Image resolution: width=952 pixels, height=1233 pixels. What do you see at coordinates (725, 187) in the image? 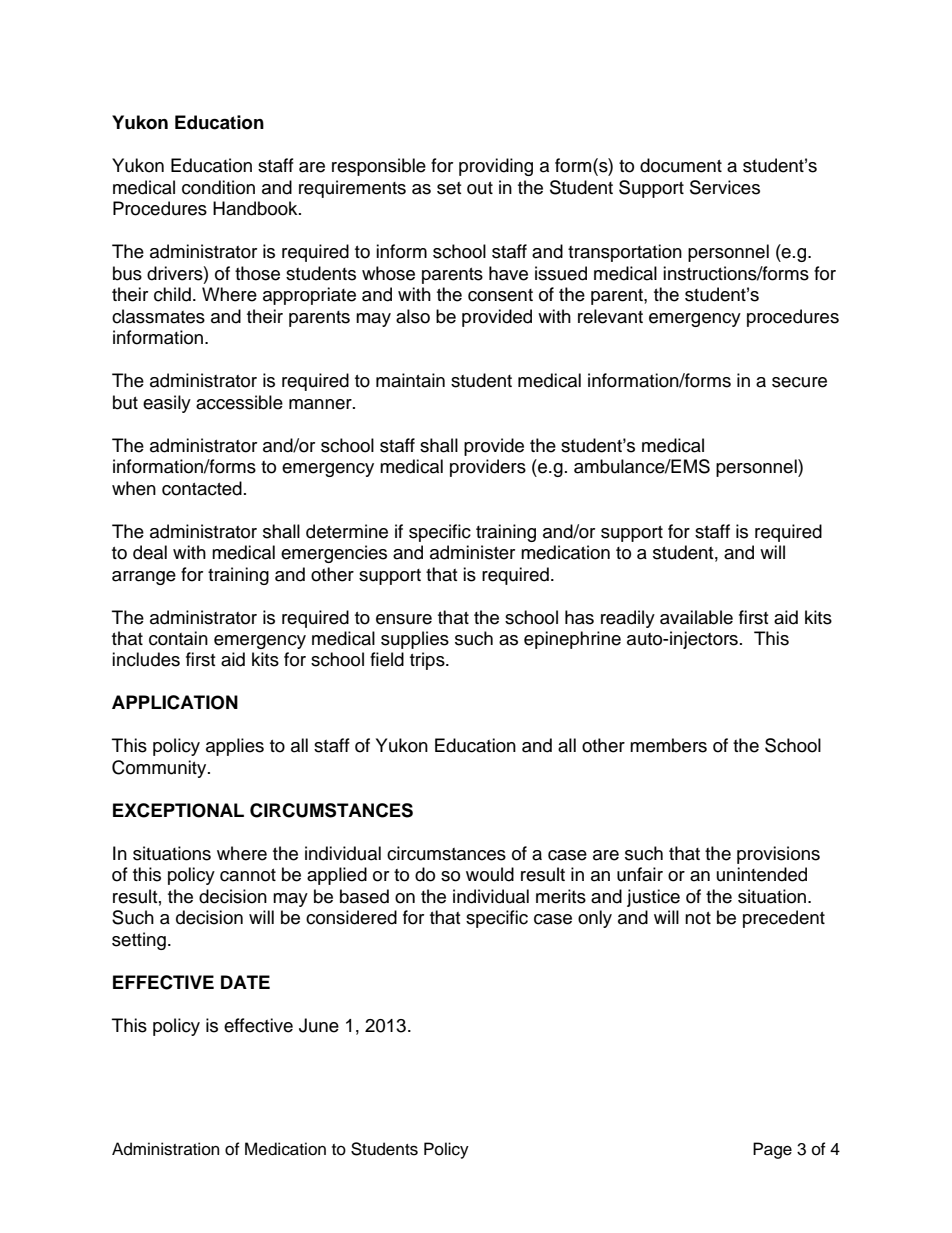
I see `Services` at bounding box center [725, 187].
